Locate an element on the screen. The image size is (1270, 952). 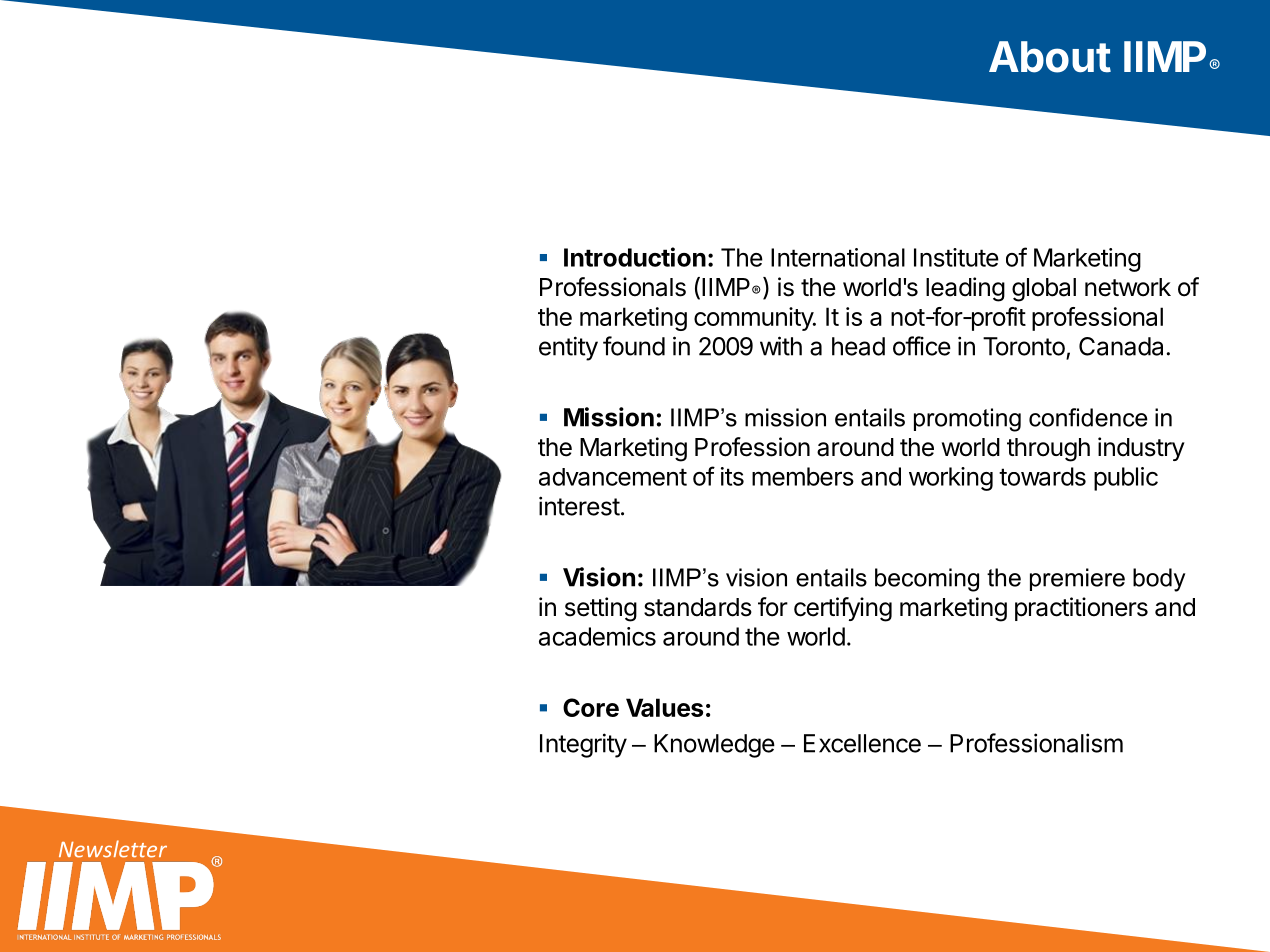
entity is located at coordinates (568, 348).
